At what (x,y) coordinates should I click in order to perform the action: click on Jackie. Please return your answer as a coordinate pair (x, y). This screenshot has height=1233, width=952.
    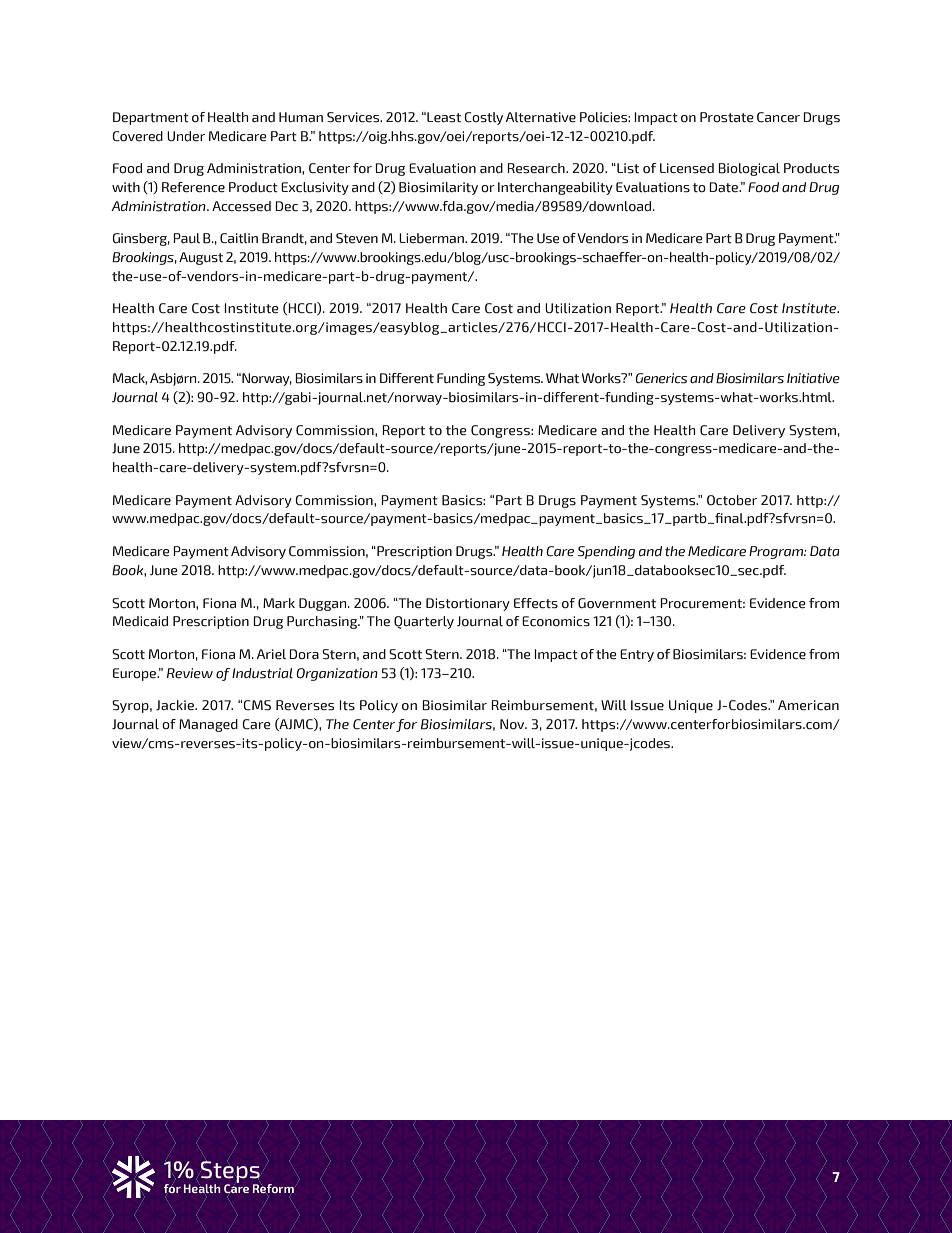
    Looking at the image, I should click on (176, 705).
